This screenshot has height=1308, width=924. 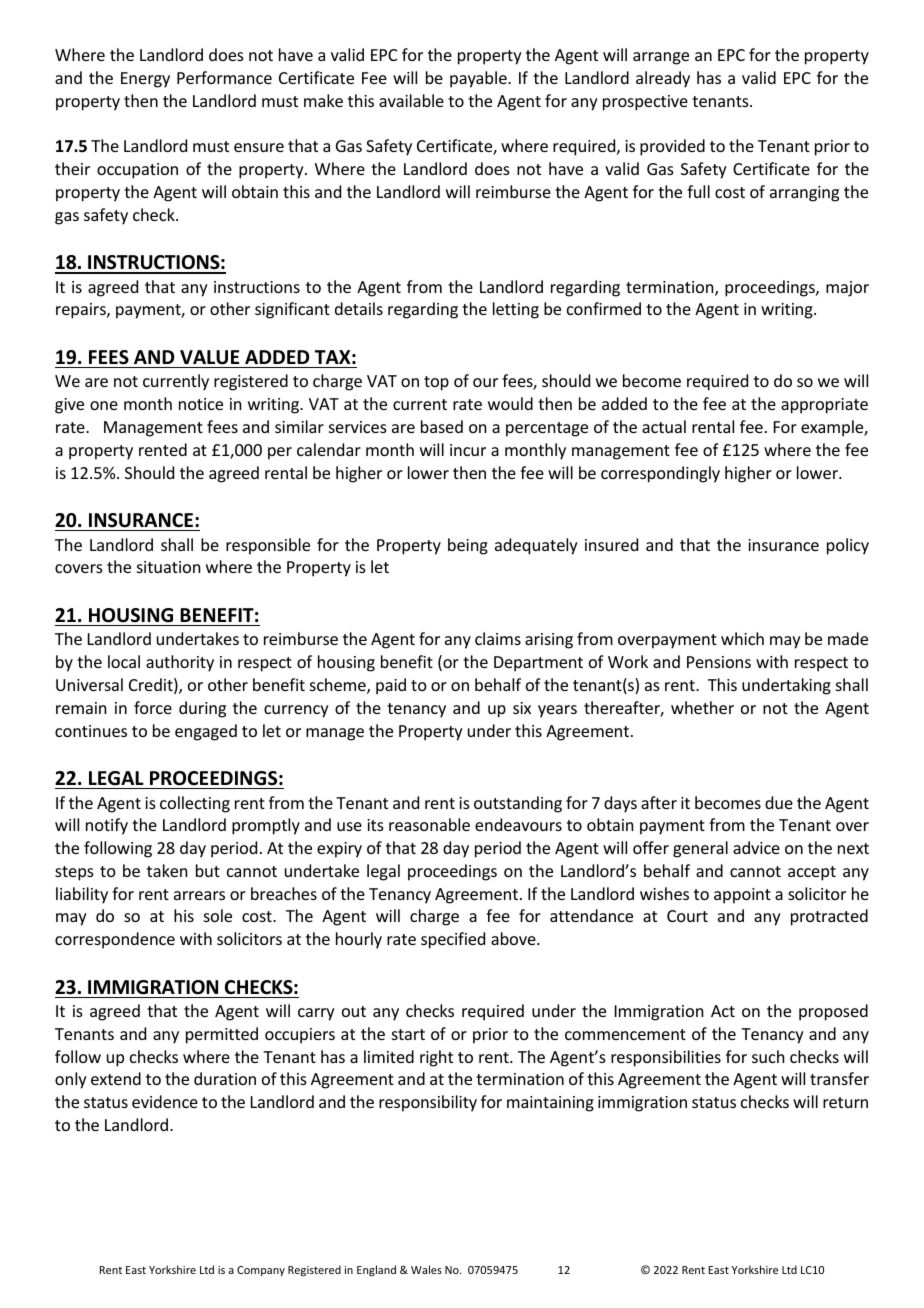 What do you see at coordinates (426, 1269) in the screenshot?
I see `Wales` at bounding box center [426, 1269].
